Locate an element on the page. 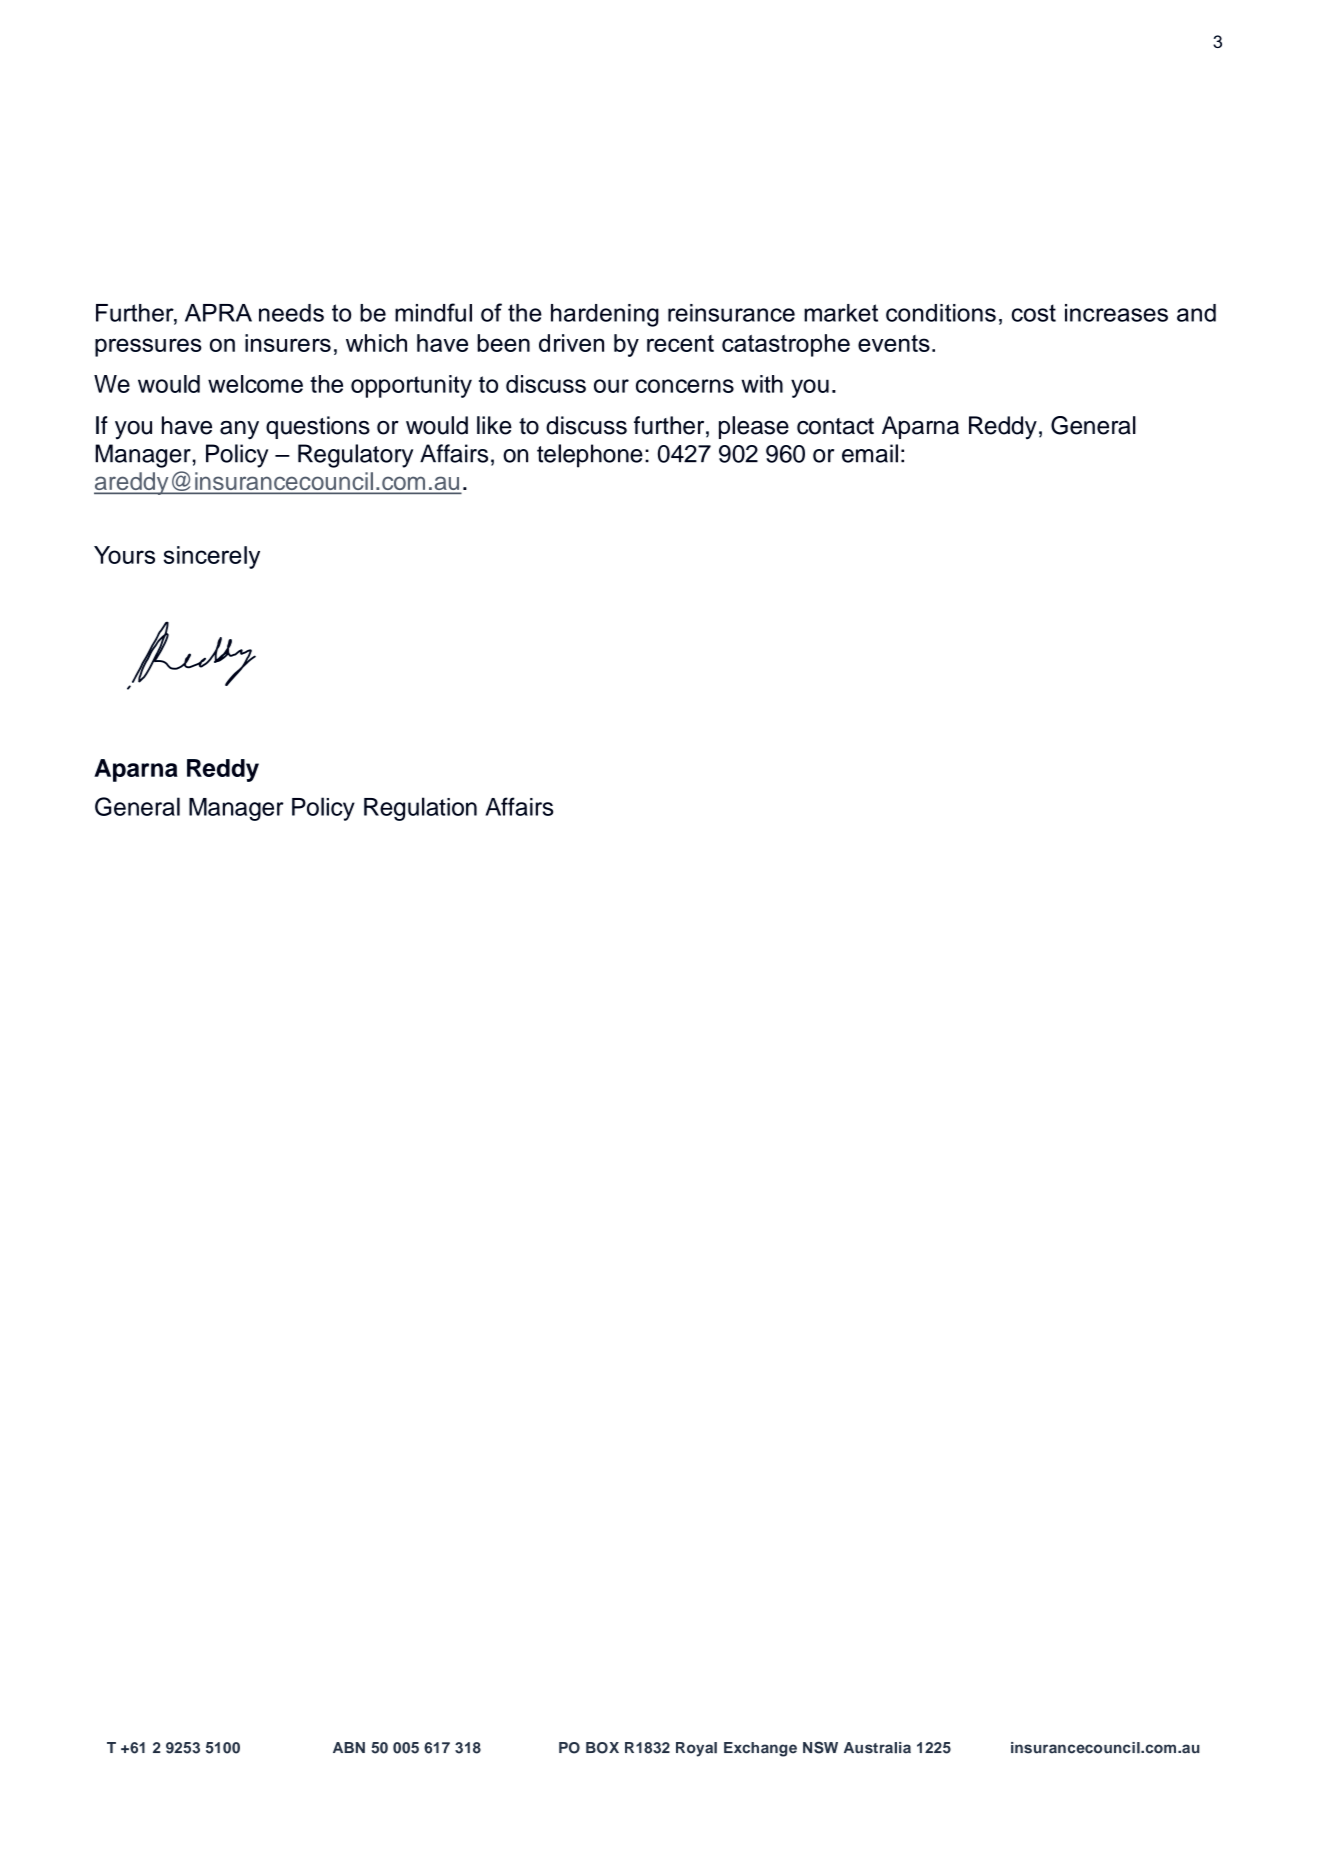  Regulation is located at coordinates (420, 809).
